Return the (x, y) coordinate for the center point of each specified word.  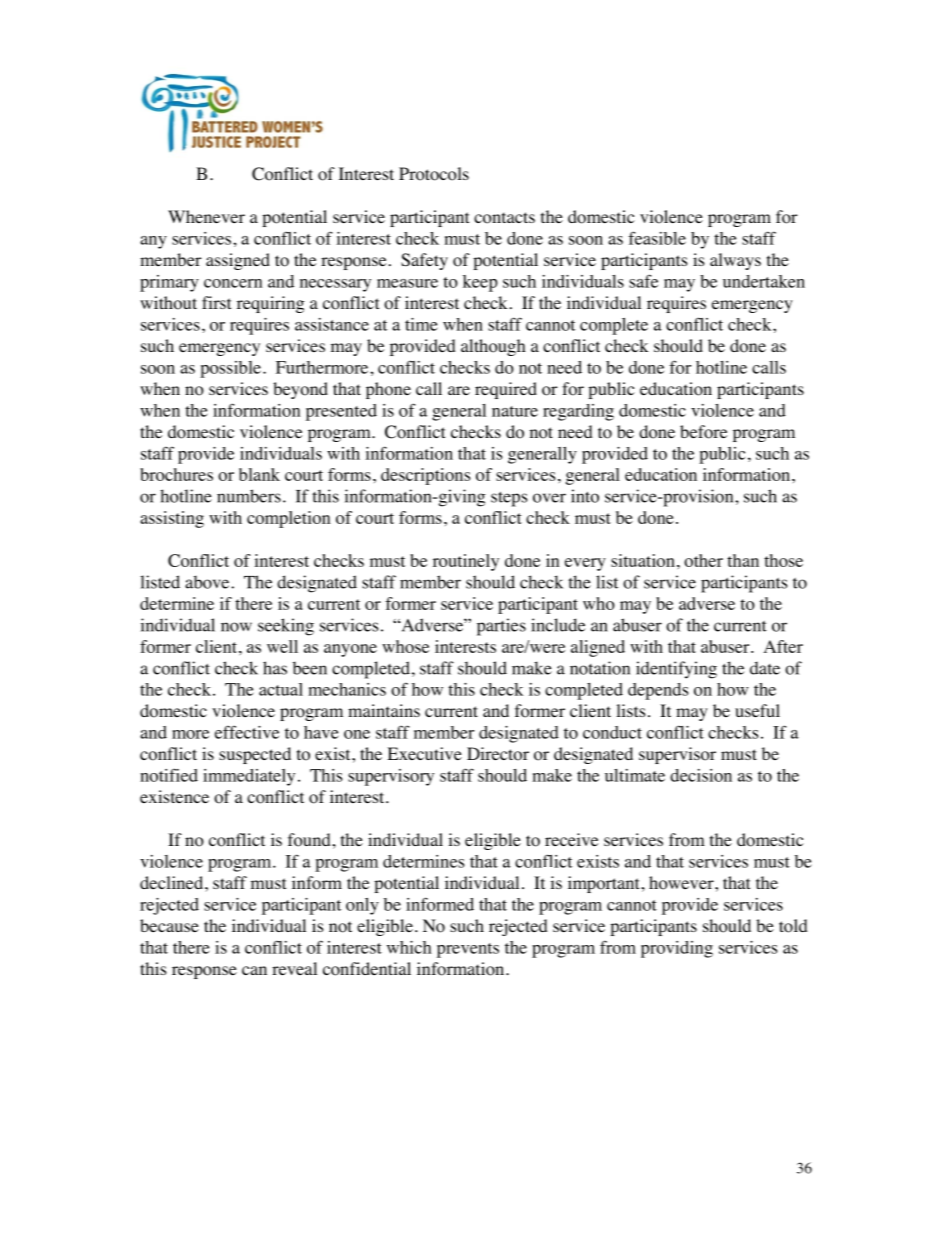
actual (281, 689)
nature (515, 411)
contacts (504, 218)
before (703, 432)
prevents (468, 950)
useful (757, 710)
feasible (657, 238)
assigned (238, 261)
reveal (294, 968)
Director (498, 754)
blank (259, 474)
